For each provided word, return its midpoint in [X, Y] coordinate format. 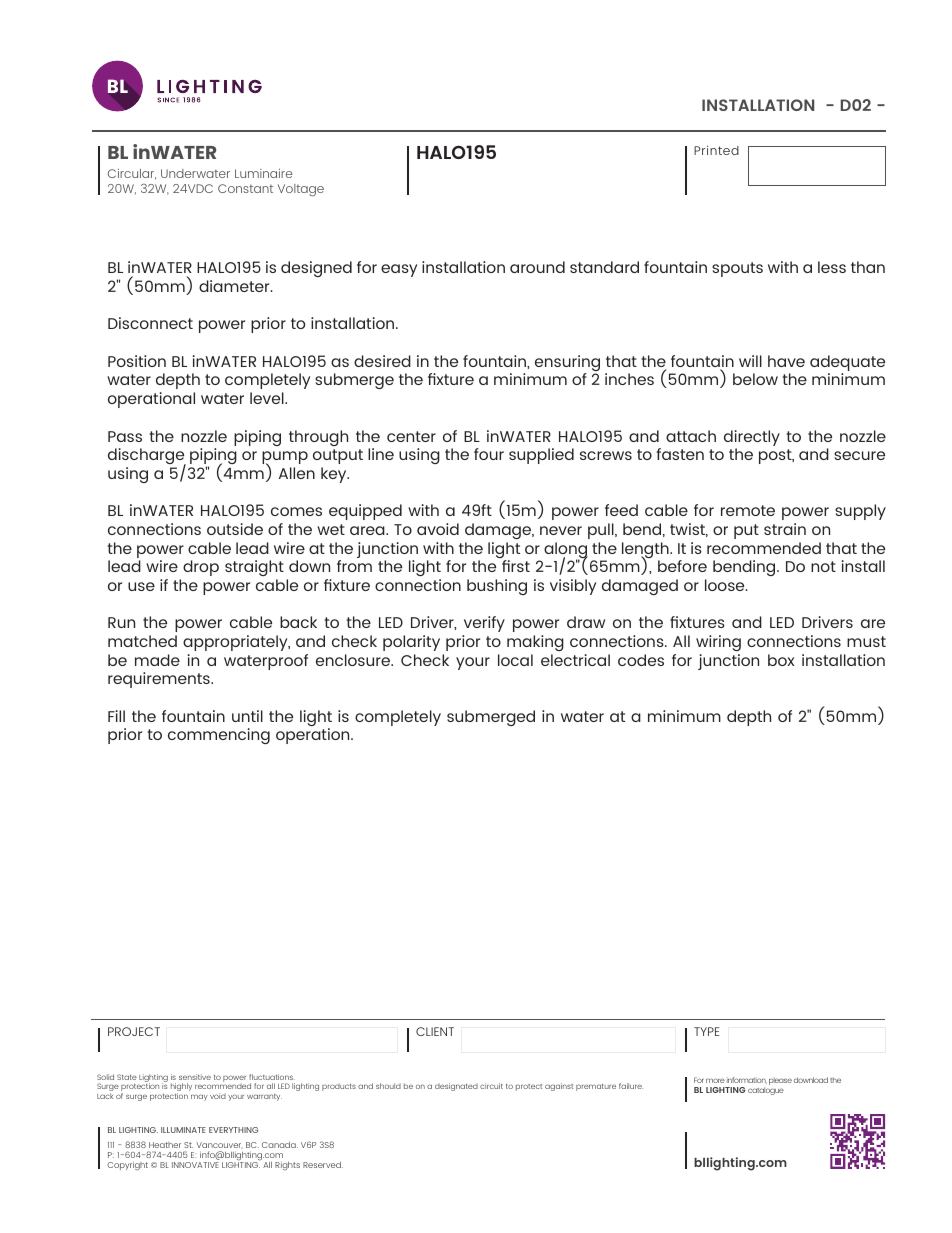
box [781, 660]
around [537, 267]
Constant [245, 188]
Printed [716, 150]
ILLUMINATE [183, 1130]
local [515, 660]
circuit [491, 1086]
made [157, 660]
